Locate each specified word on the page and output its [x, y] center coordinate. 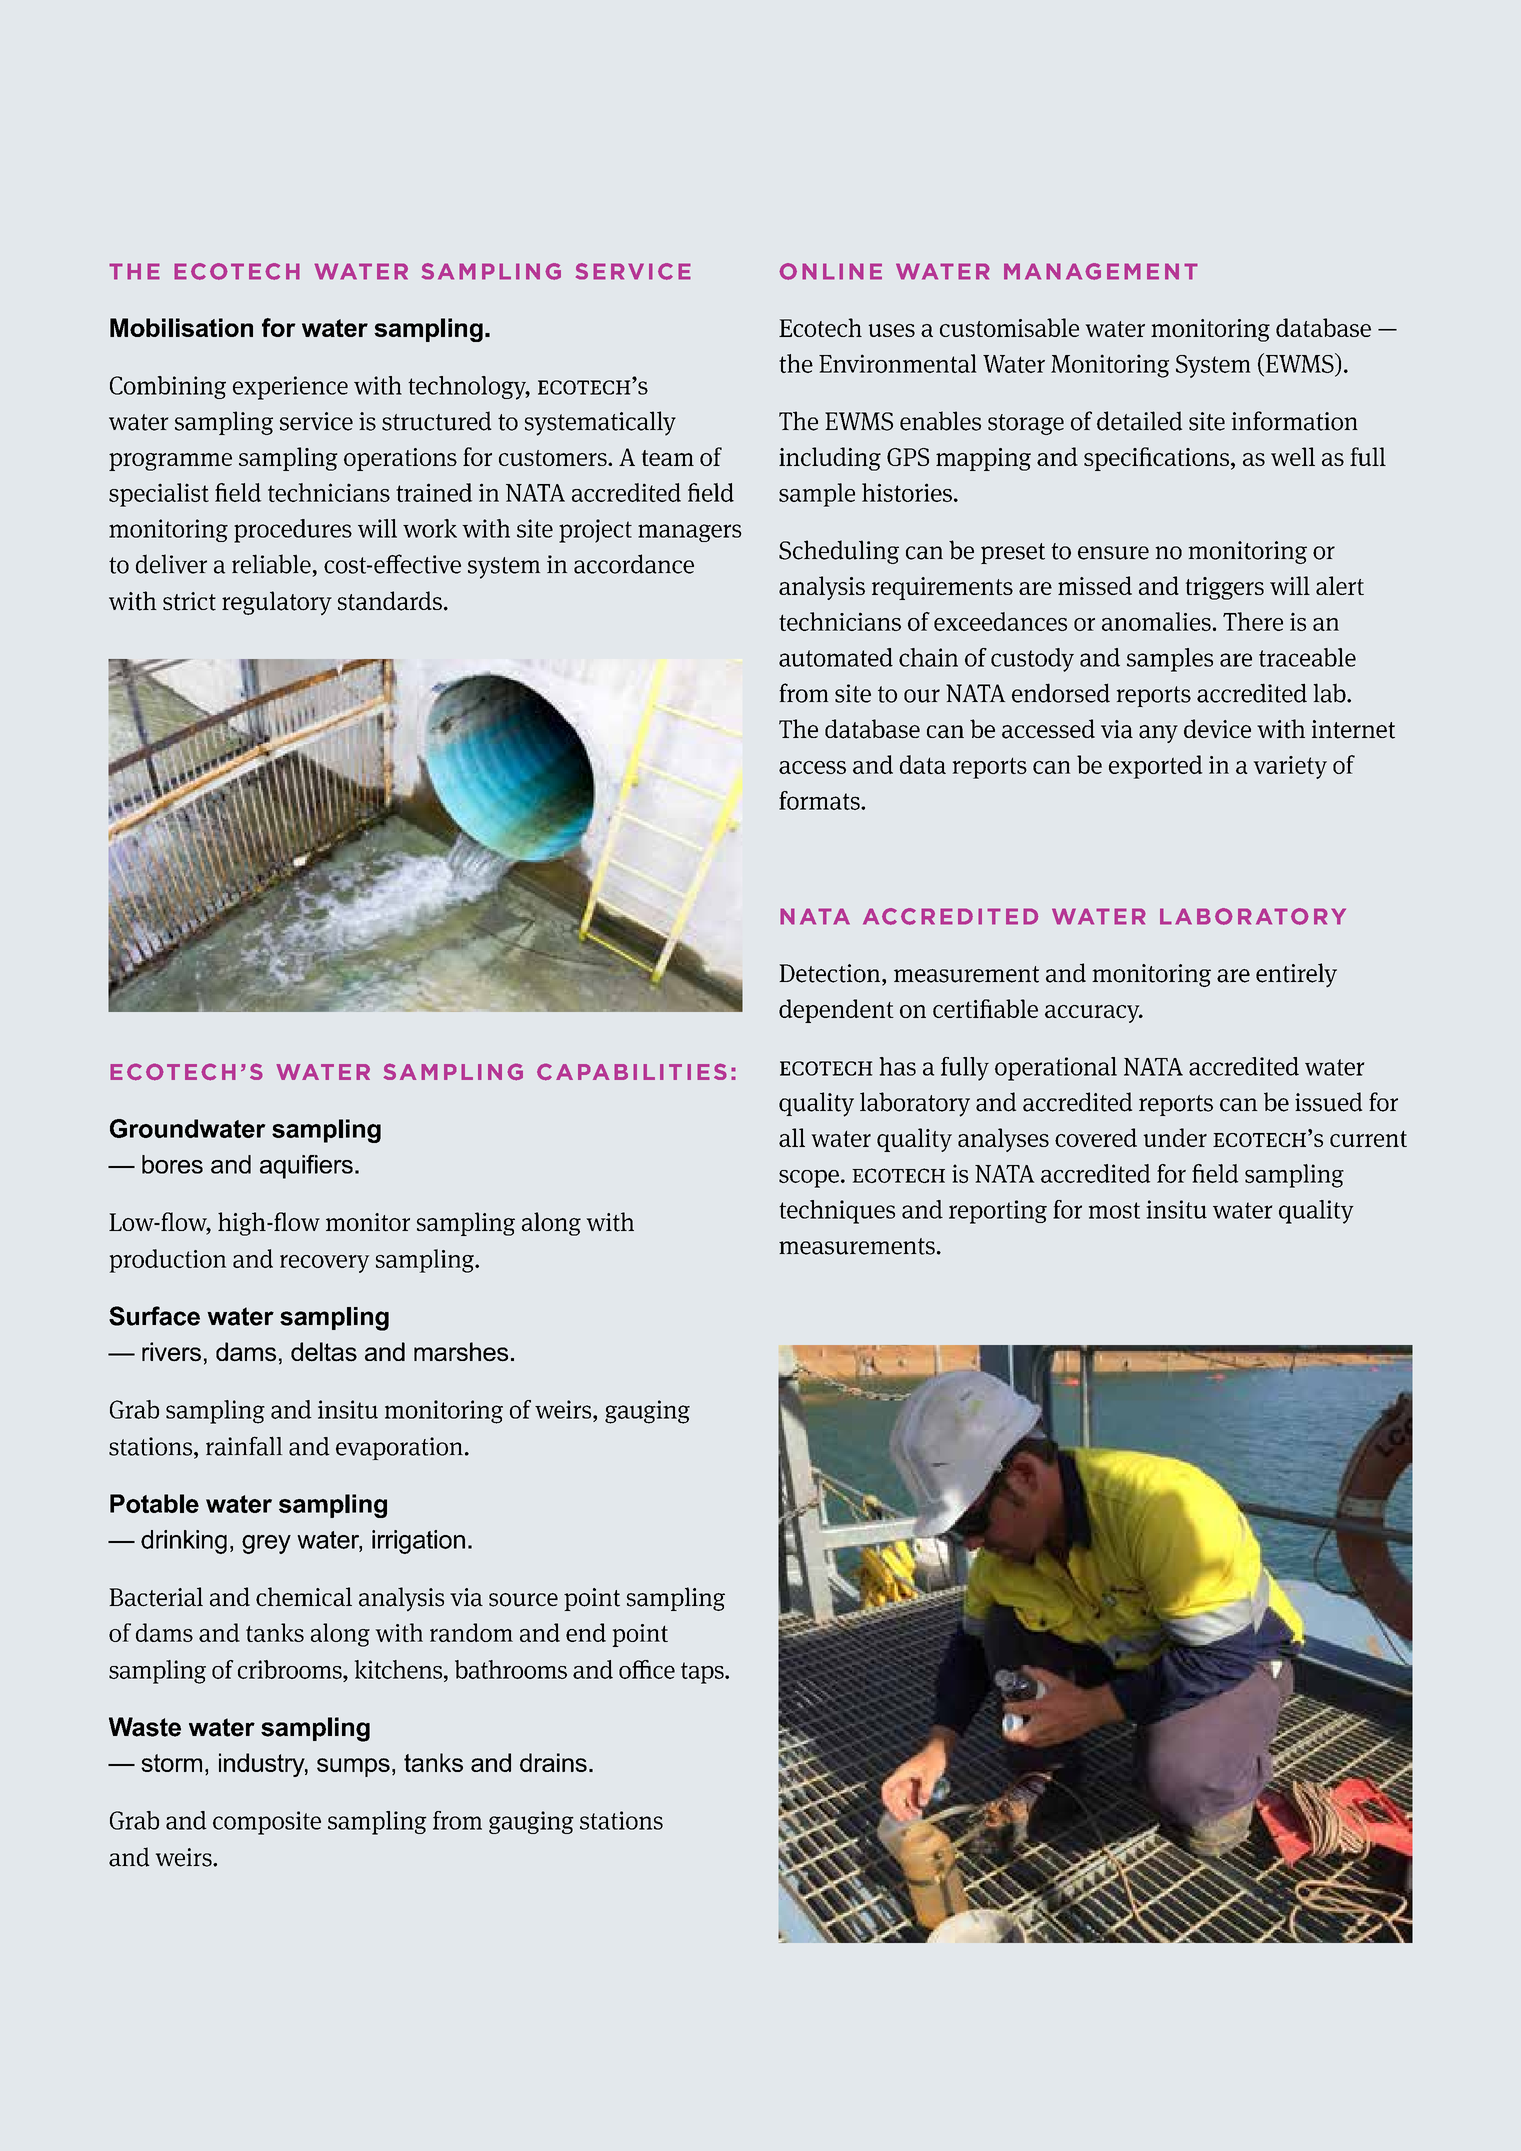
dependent [836, 1011]
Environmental [898, 363]
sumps [353, 1767]
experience [290, 388]
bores [172, 1164]
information [1294, 421]
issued [1328, 1102]
